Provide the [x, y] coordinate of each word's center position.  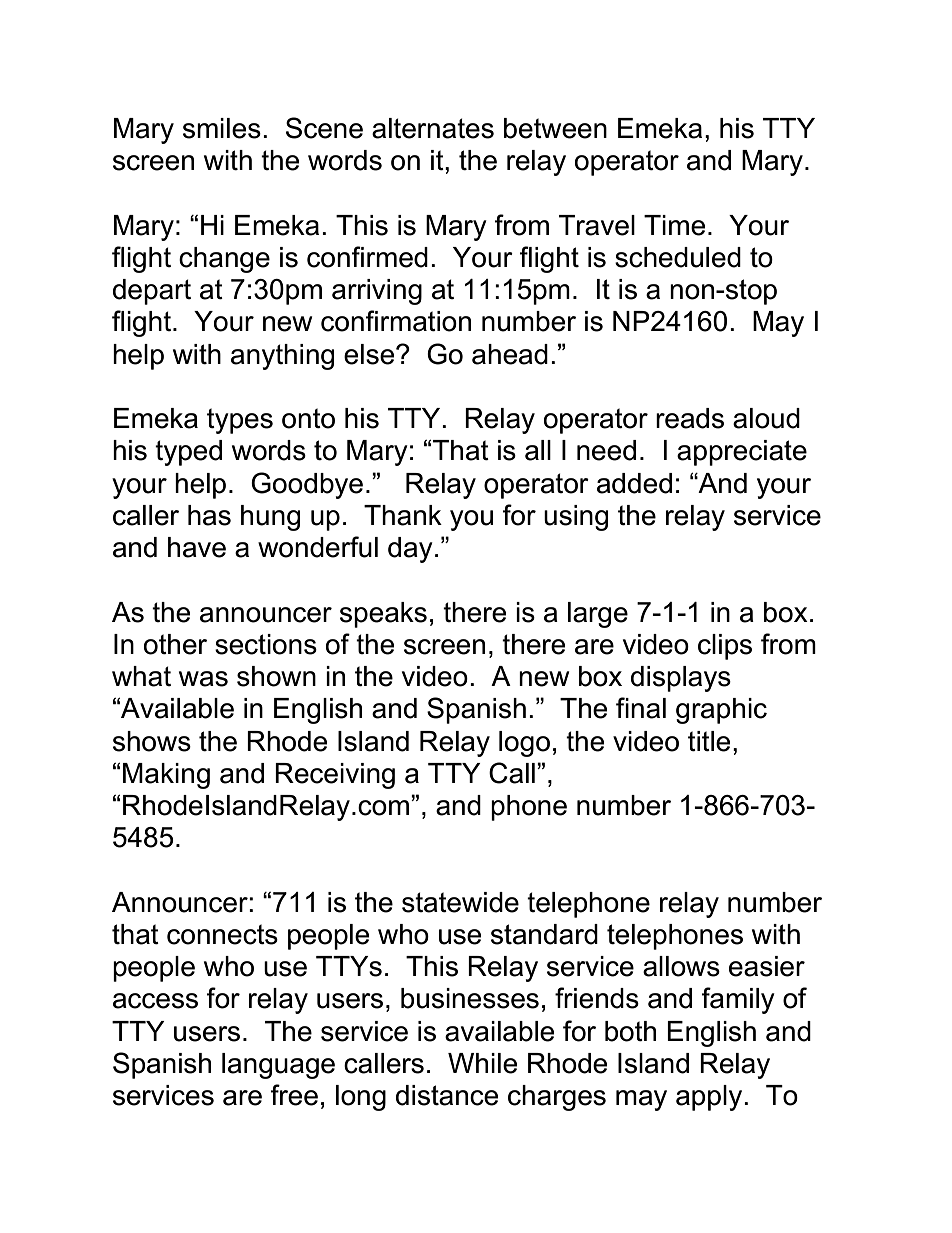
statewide [460, 902]
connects [222, 934]
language [278, 1066]
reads [690, 418]
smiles [222, 128]
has [209, 515]
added [634, 483]
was [203, 679]
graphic [721, 711]
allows [681, 966]
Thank [403, 515]
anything [282, 357]
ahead [510, 354]
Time [674, 225]
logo [524, 744]
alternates [433, 128]
